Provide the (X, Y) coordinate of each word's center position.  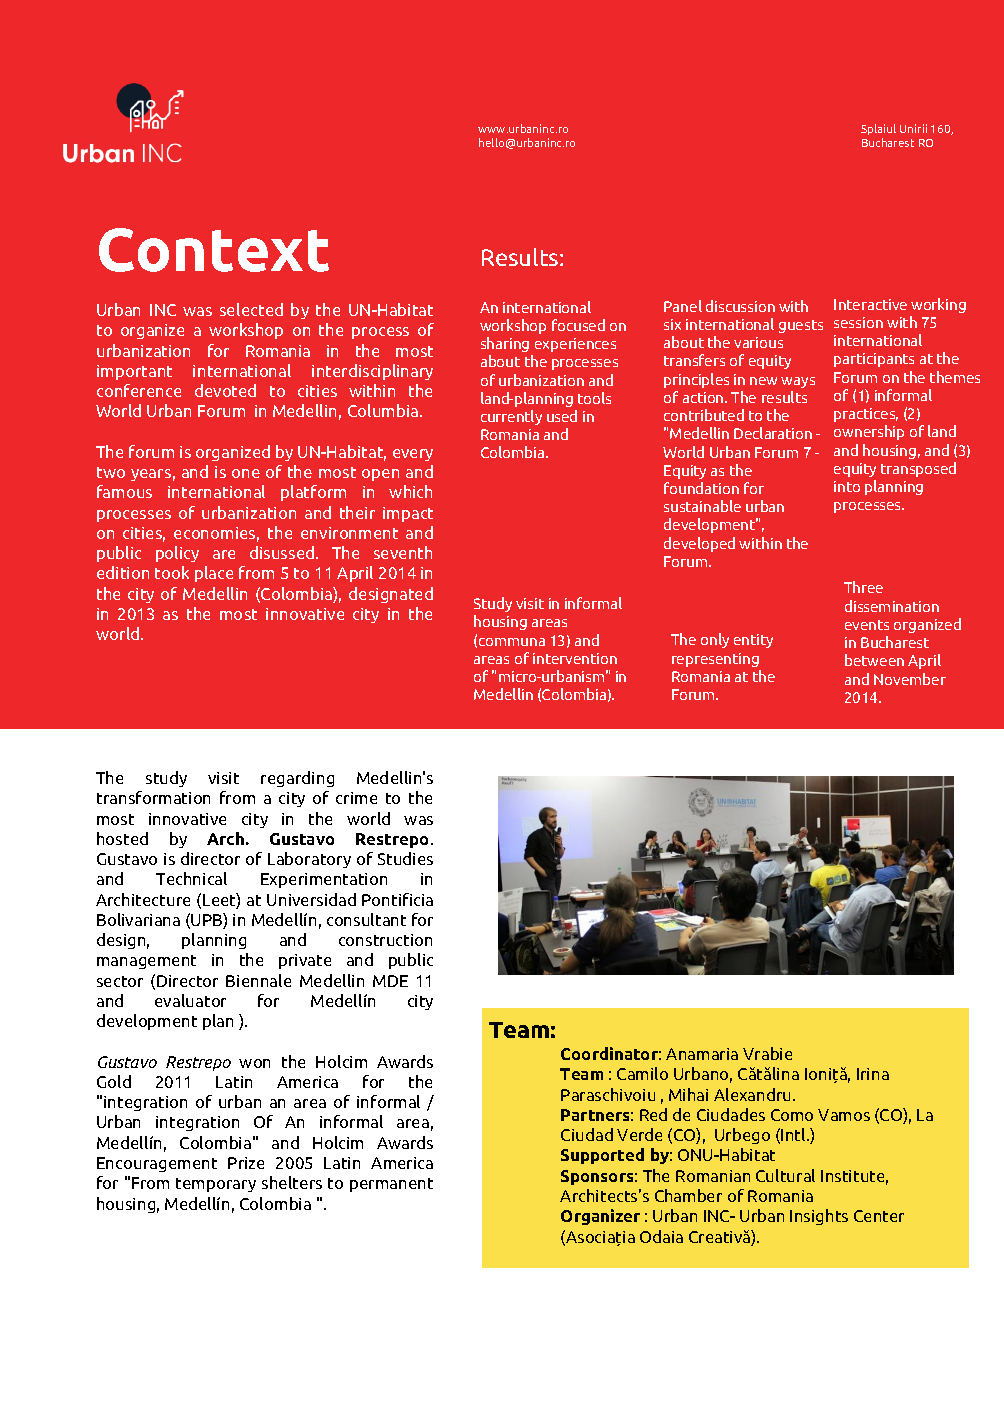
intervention (575, 658)
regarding (297, 779)
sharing (505, 344)
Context (214, 250)
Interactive (870, 304)
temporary (216, 1185)
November (910, 679)
